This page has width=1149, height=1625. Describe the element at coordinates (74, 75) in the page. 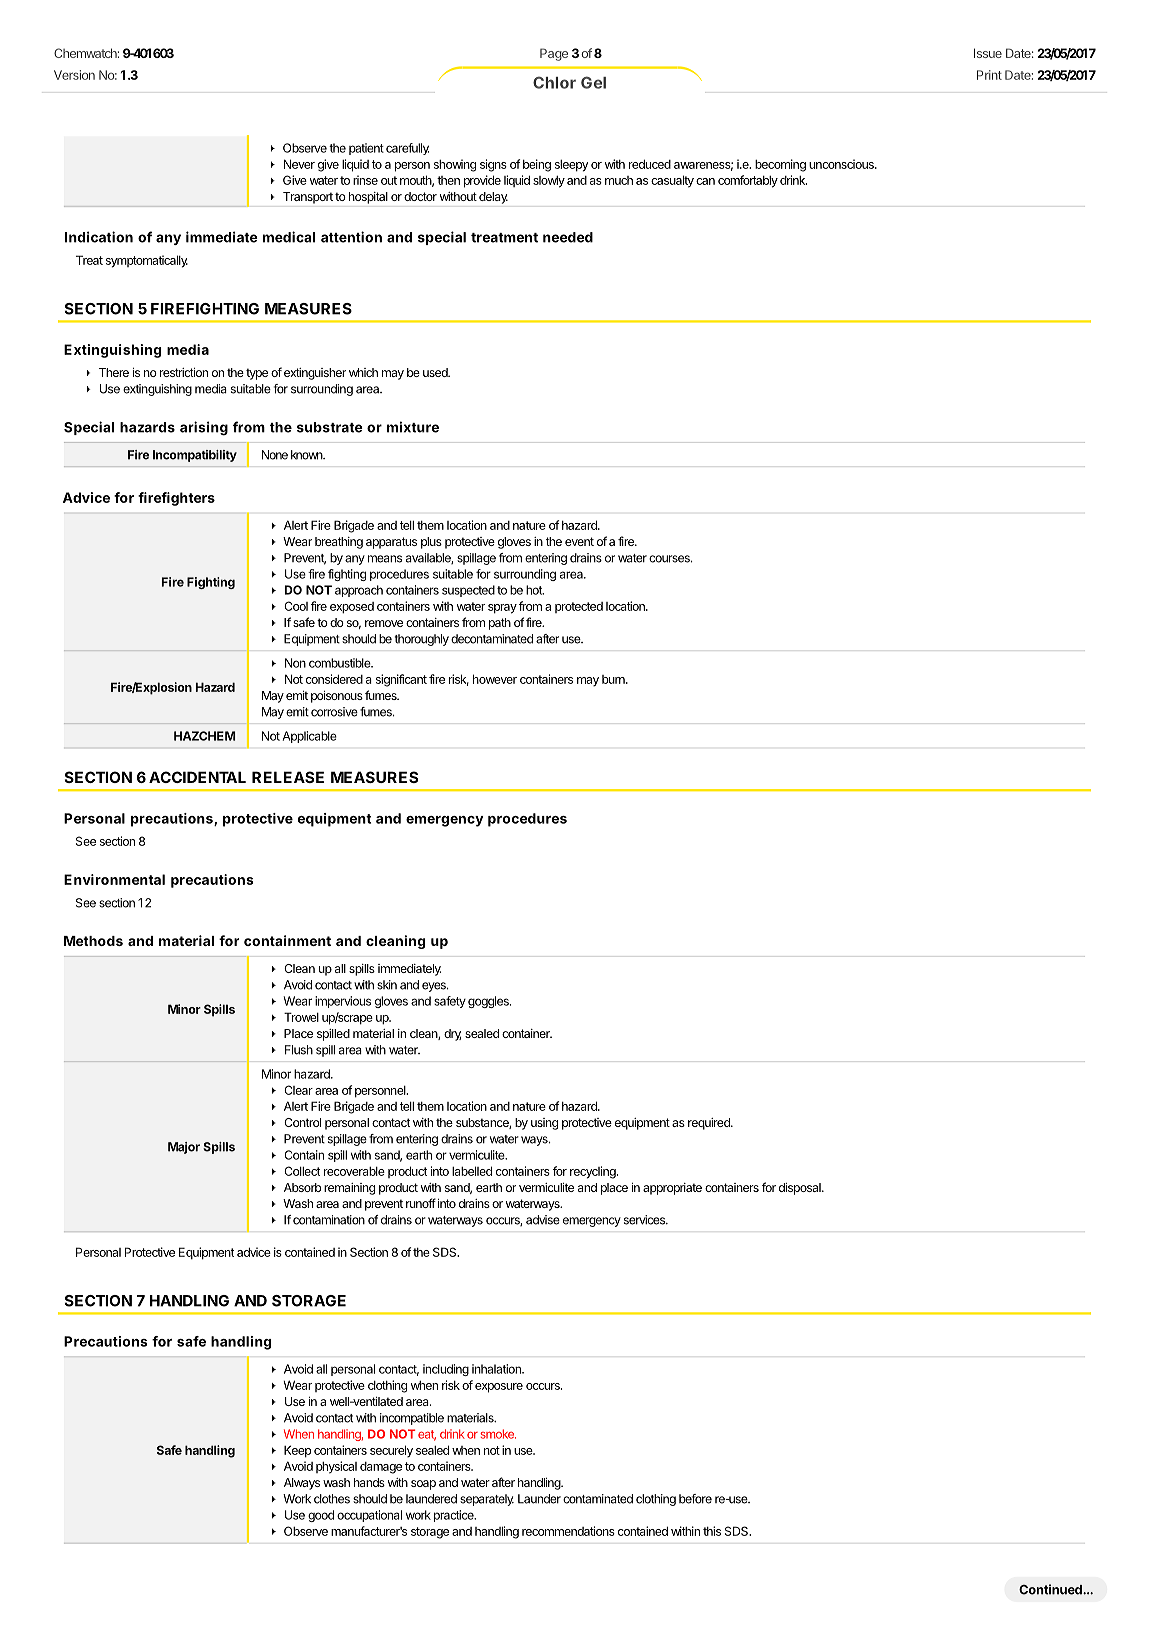

I see `Version` at that location.
